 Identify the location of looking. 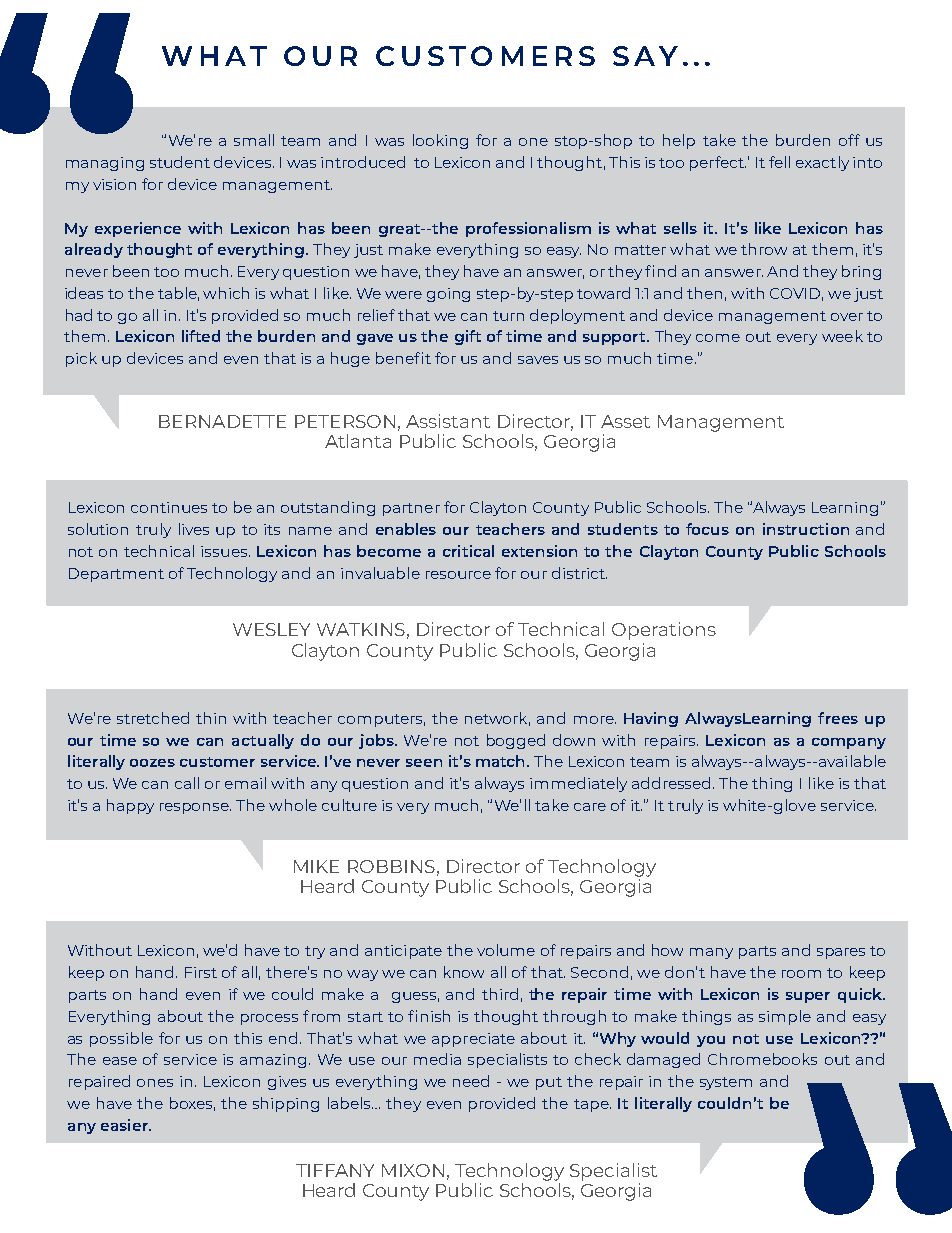
(440, 141).
